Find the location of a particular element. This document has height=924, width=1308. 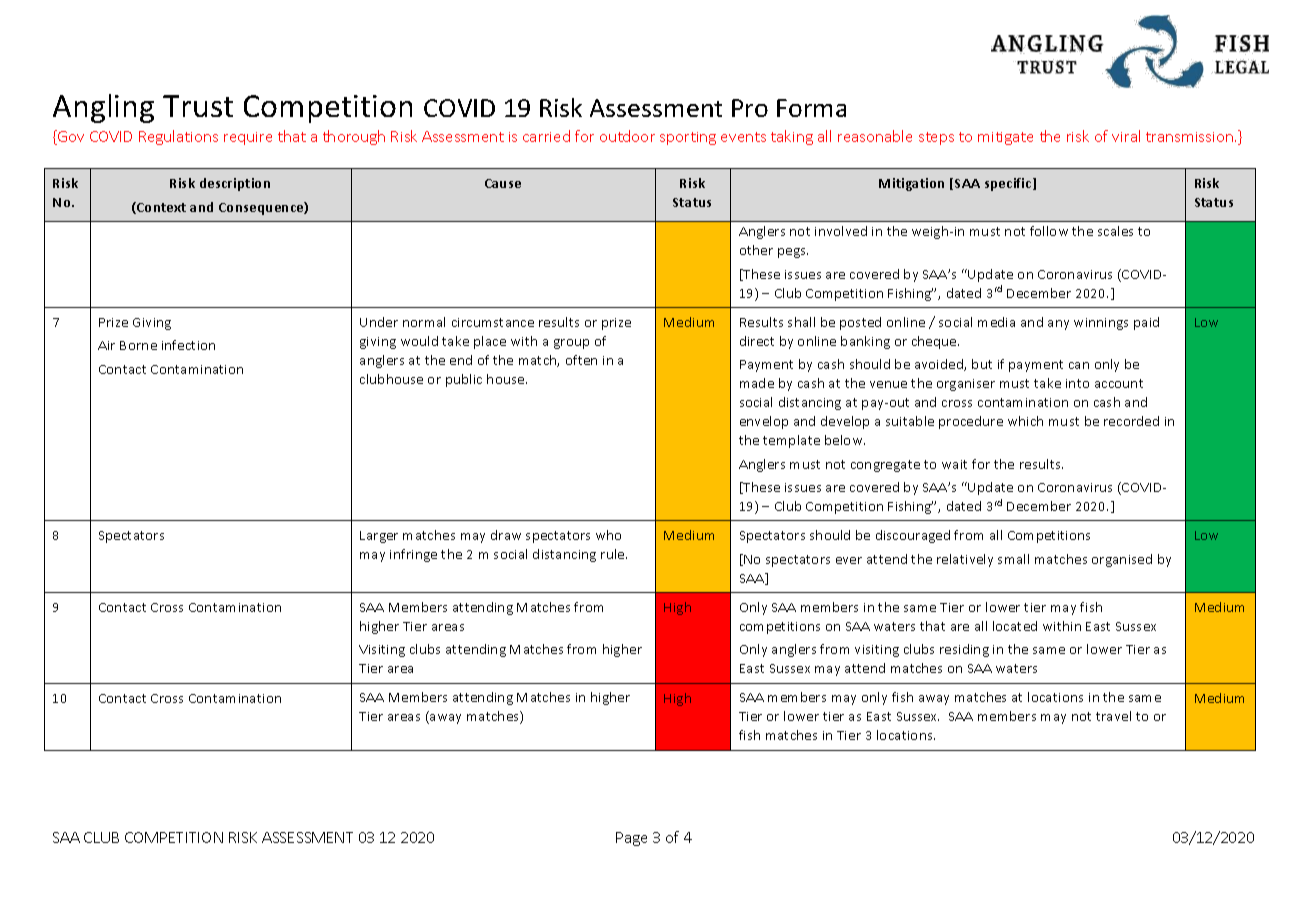

outdoor is located at coordinates (627, 136).
